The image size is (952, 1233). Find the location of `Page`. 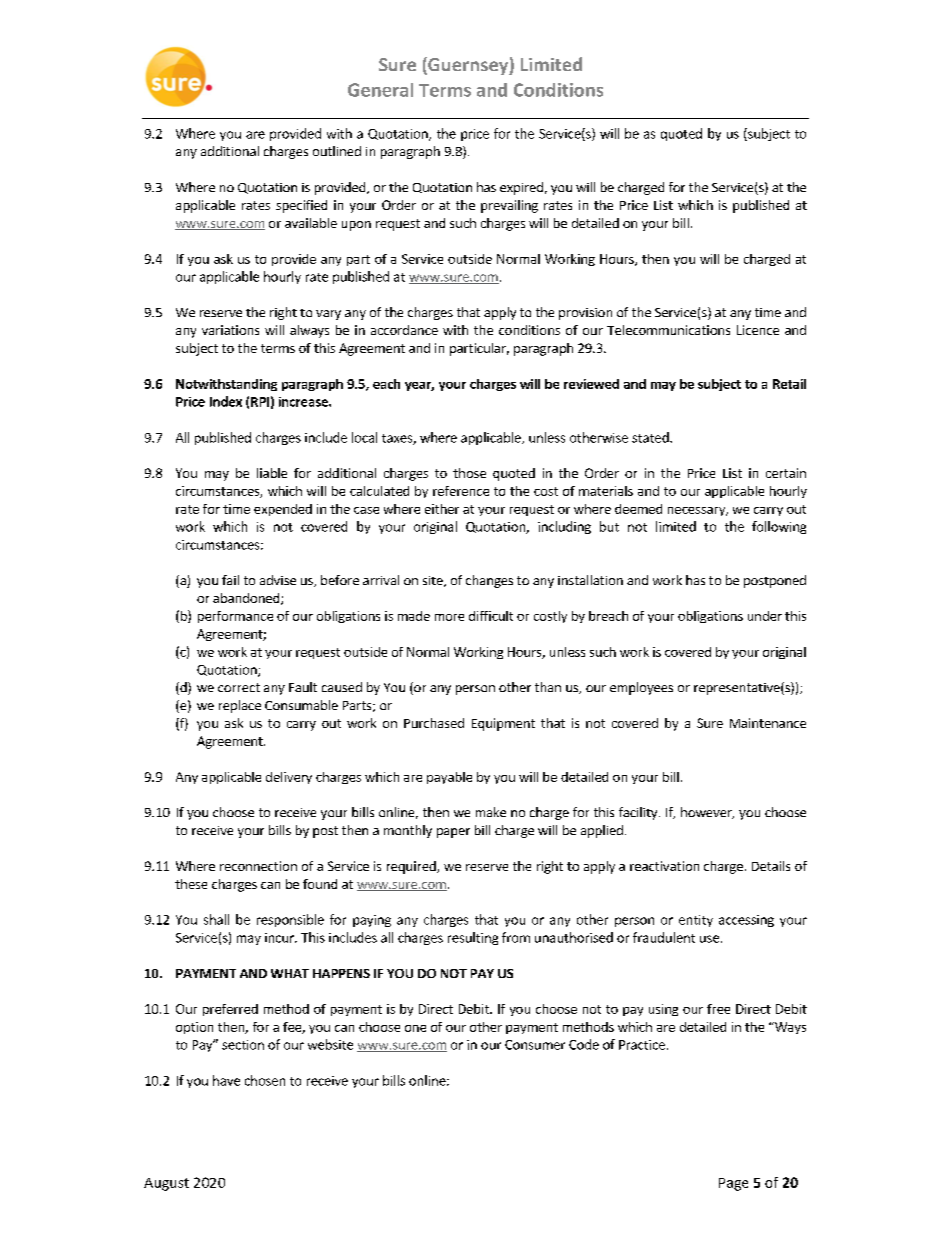

Page is located at coordinates (733, 1184).
